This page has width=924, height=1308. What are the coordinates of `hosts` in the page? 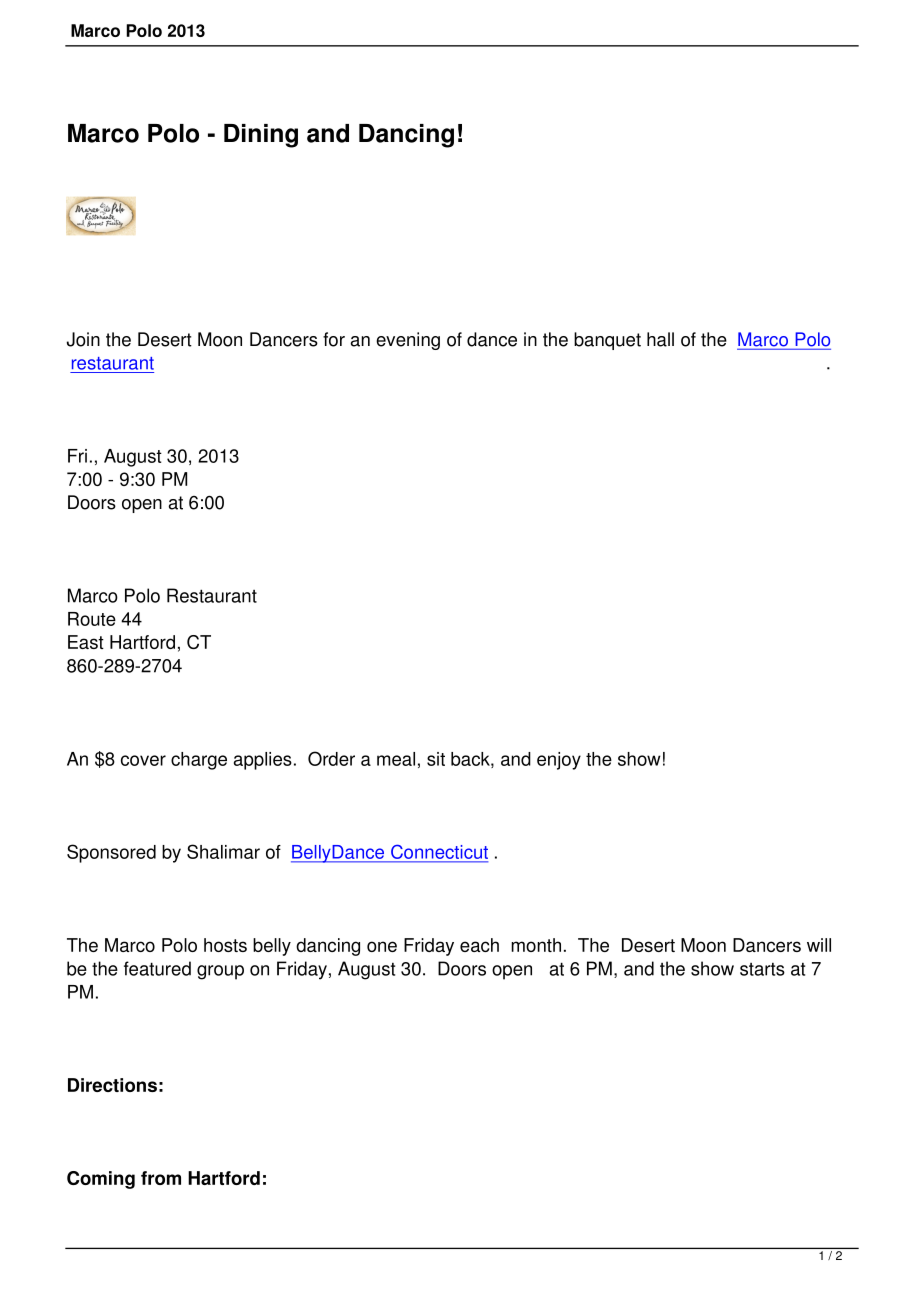 It's located at (225, 945).
